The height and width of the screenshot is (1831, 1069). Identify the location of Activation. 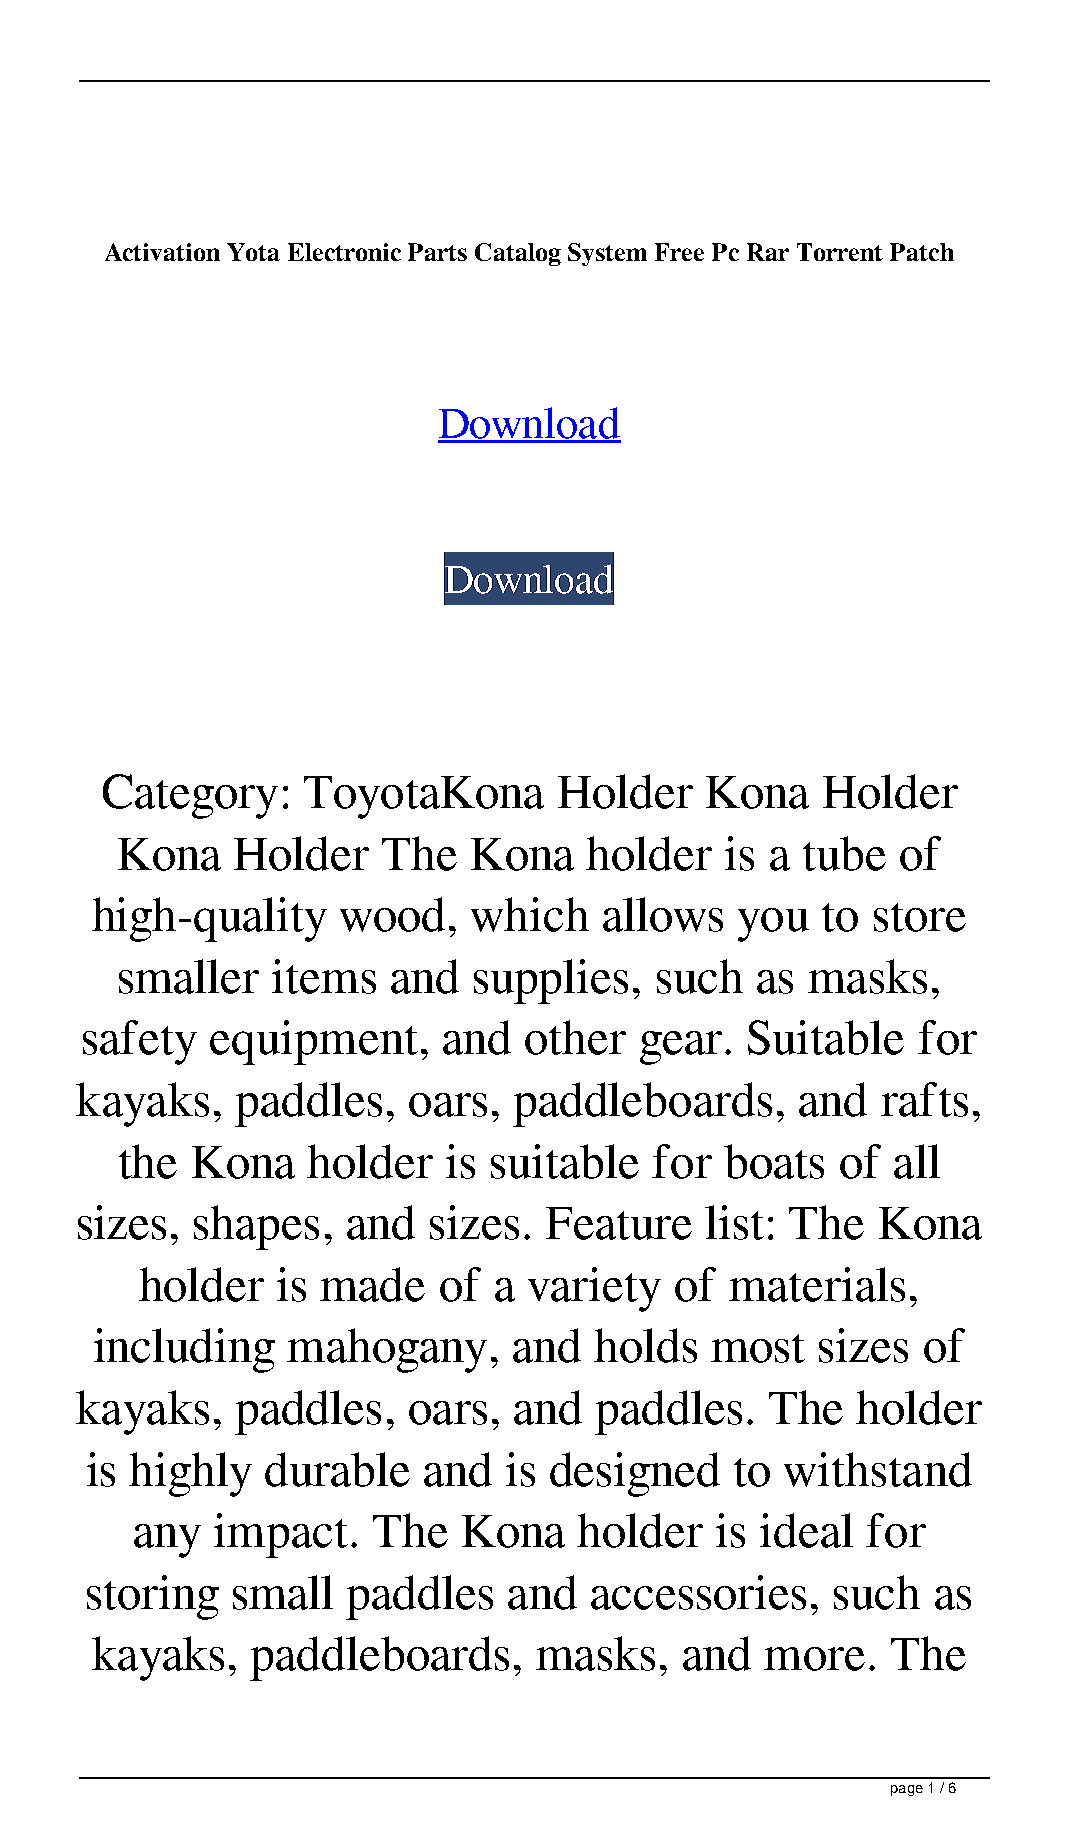
(162, 252).
